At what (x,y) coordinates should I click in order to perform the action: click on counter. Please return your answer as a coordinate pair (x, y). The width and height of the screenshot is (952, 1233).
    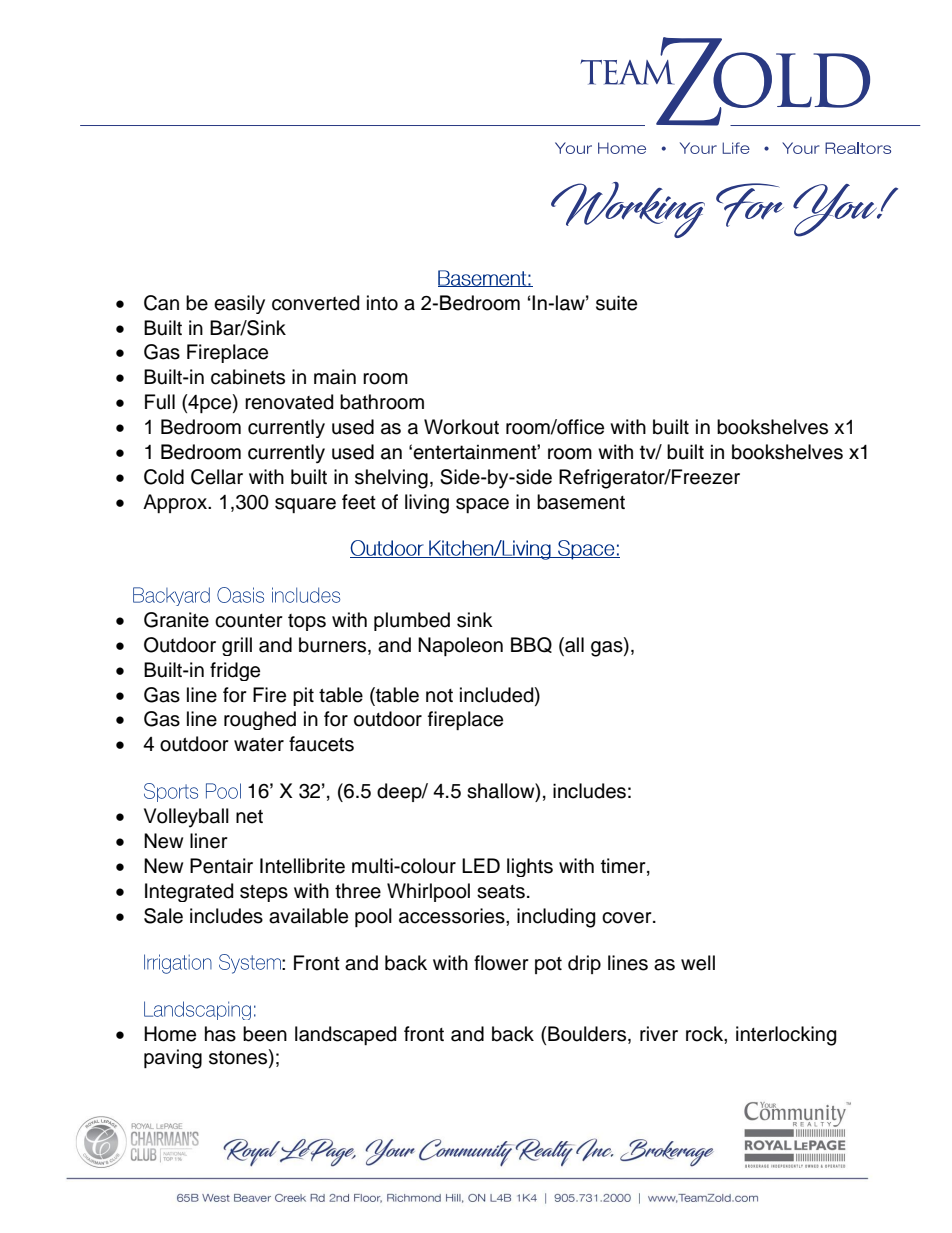
    Looking at the image, I should click on (249, 621).
